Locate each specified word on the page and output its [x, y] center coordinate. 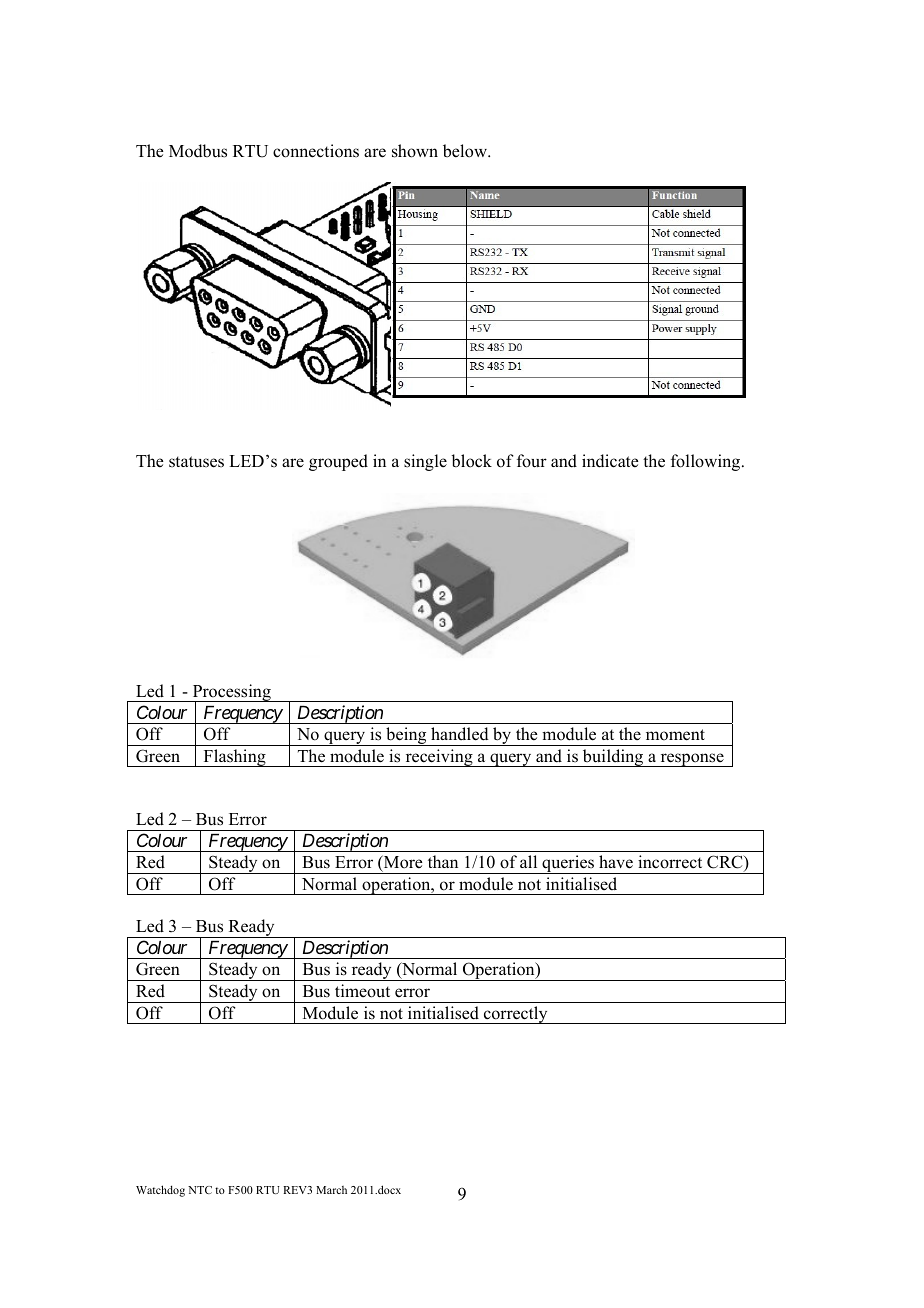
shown [415, 151]
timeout [362, 991]
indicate [610, 461]
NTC [200, 1190]
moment [675, 735]
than [443, 861]
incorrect [670, 862]
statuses [196, 462]
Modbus [198, 151]
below [466, 151]
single [425, 462]
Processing [232, 694]
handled [460, 734]
